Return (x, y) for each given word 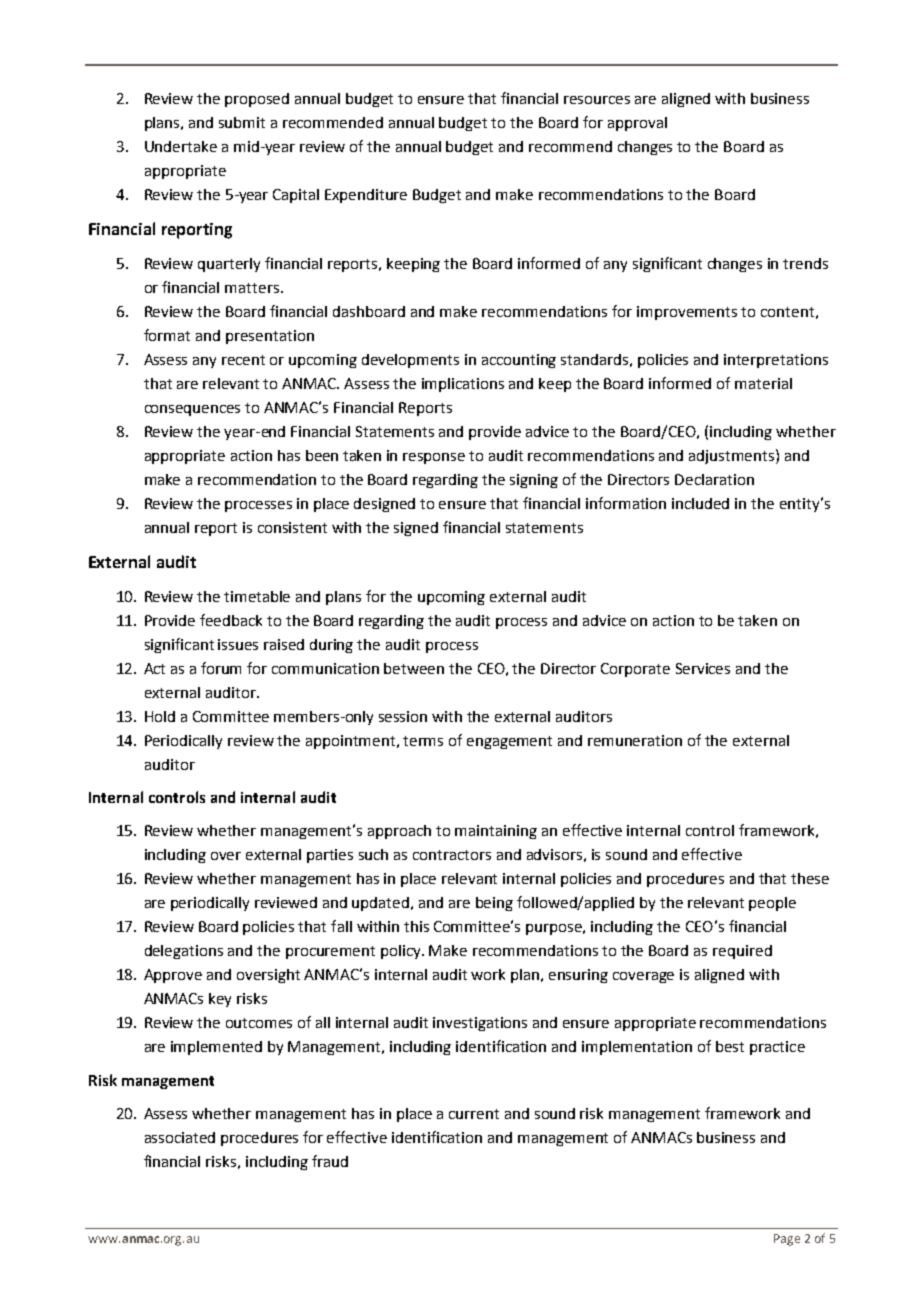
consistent (292, 527)
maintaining (496, 832)
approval (637, 124)
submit (242, 122)
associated (180, 1137)
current (474, 1114)
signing (534, 481)
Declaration (714, 479)
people (772, 904)
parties (330, 856)
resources (597, 100)
